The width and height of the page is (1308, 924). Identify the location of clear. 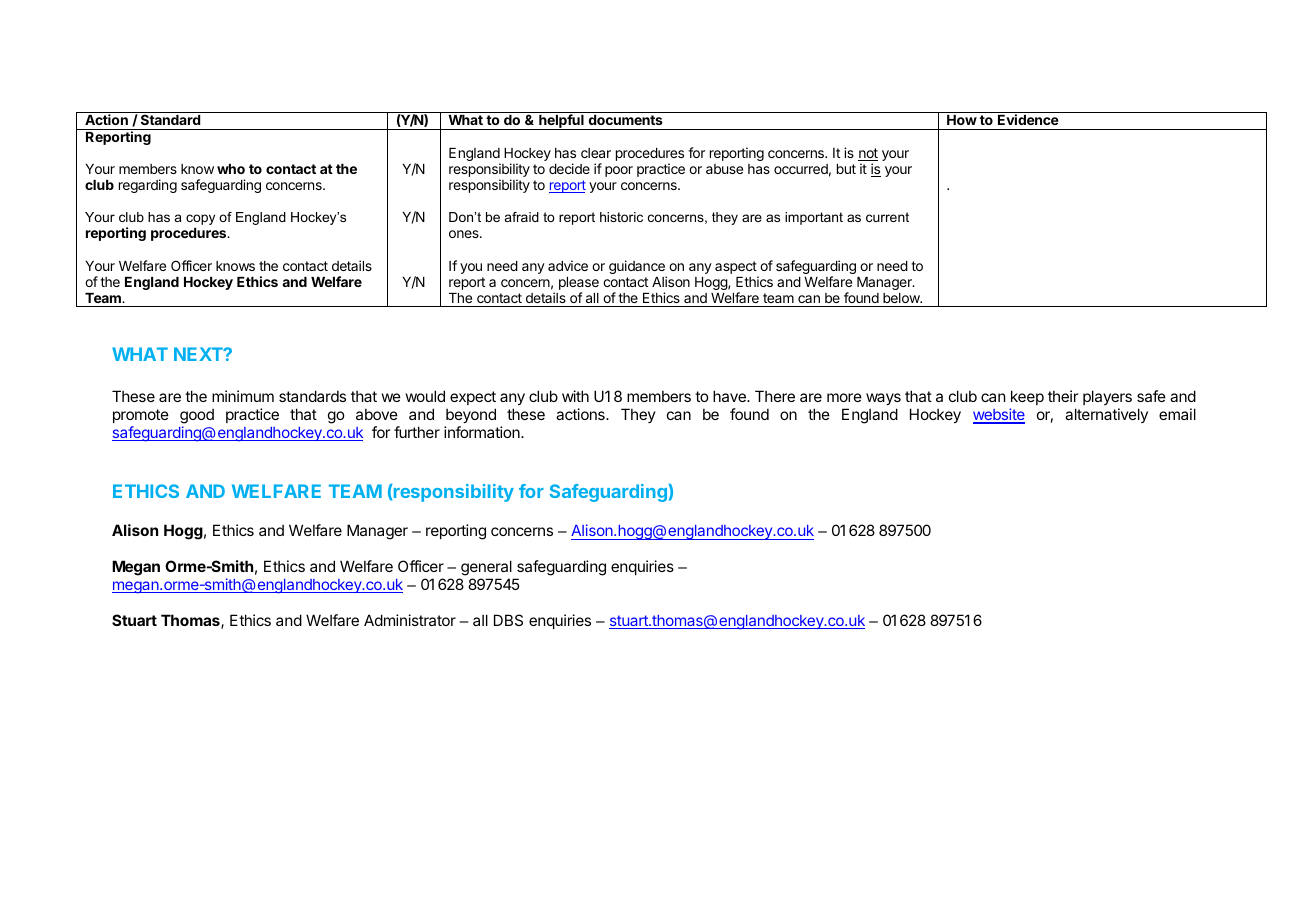
(596, 153).
